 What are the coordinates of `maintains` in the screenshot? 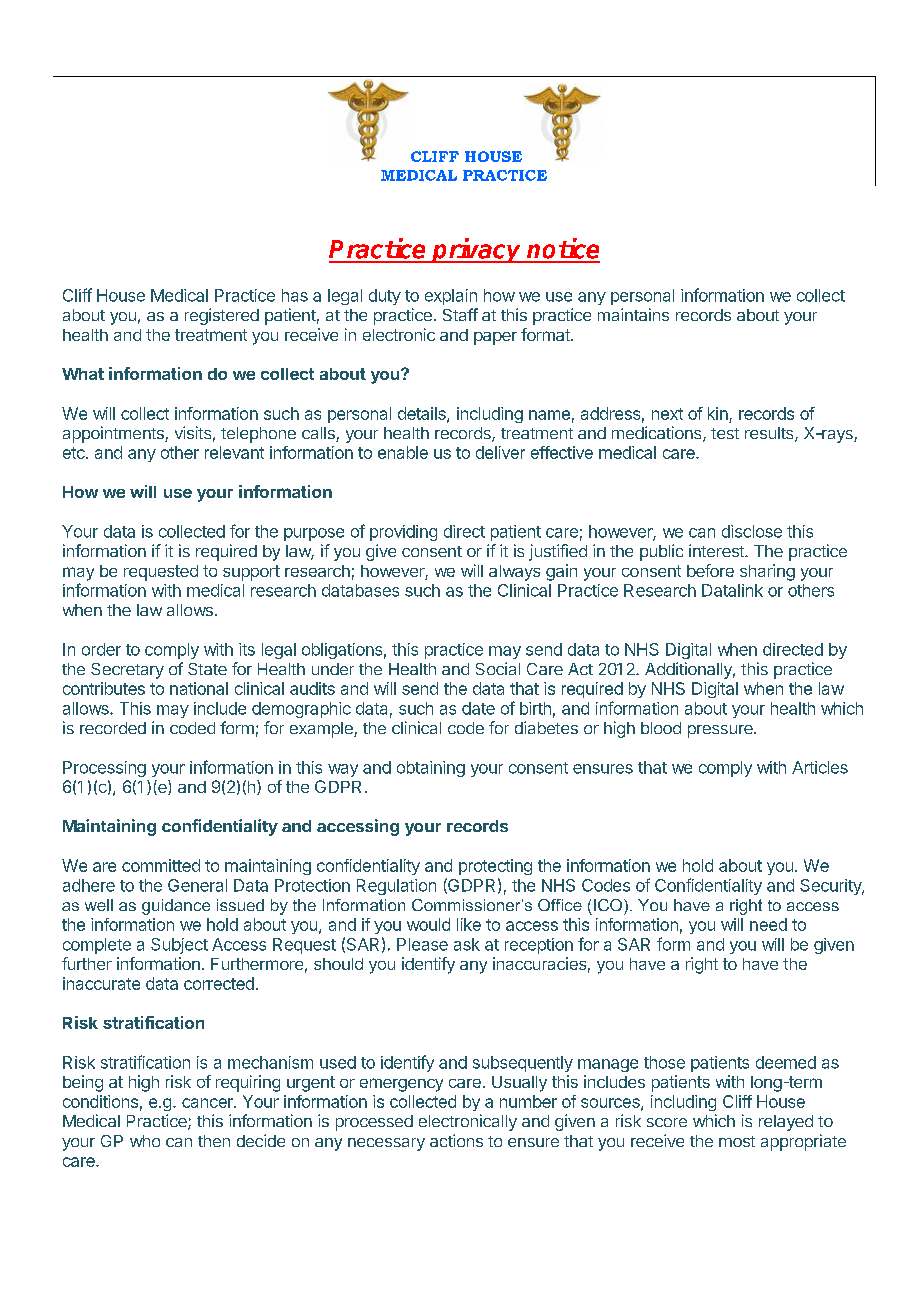 It's located at (633, 314).
